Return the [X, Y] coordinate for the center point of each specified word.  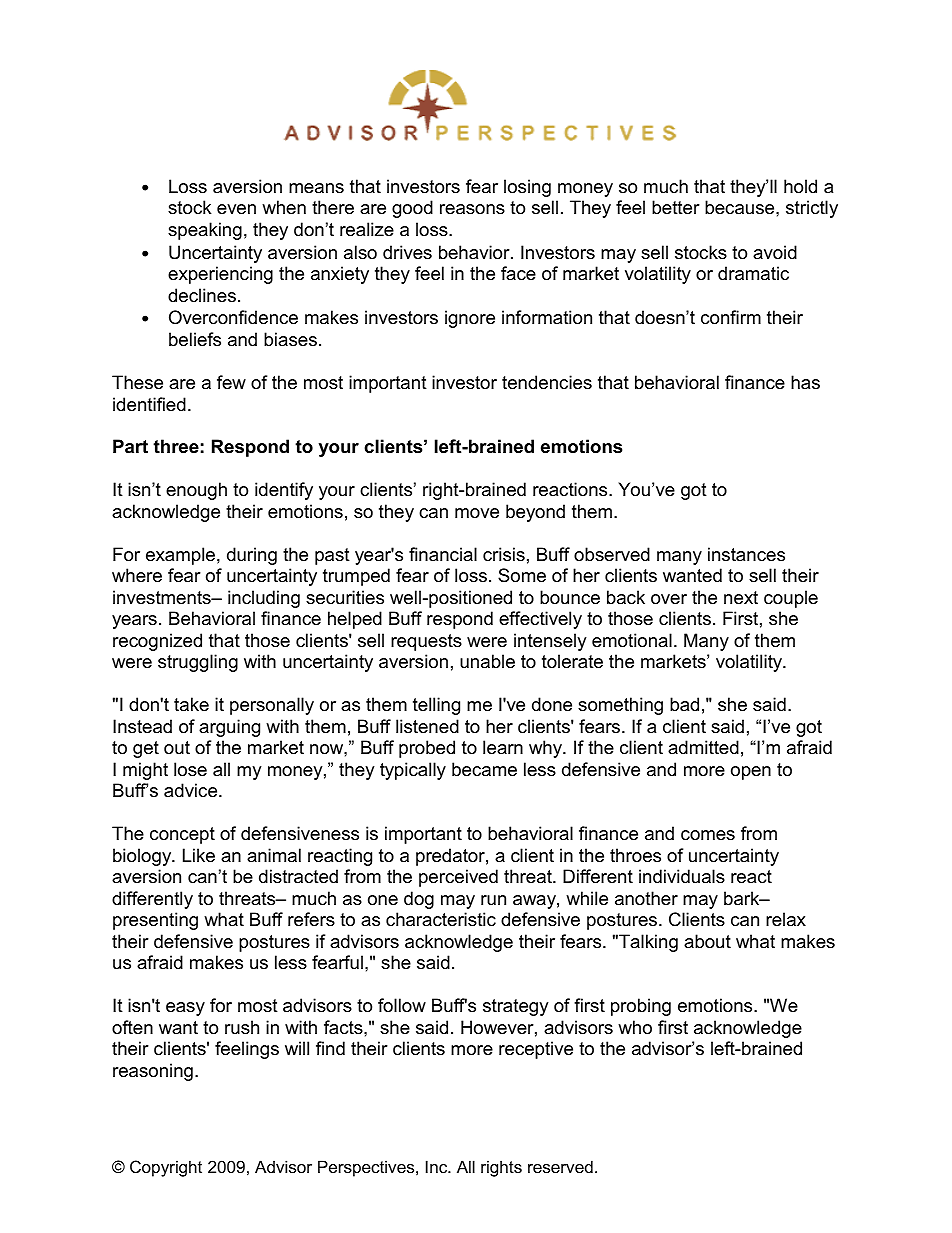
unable [487, 661]
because [741, 207]
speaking [205, 231]
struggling [198, 663]
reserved [560, 1166]
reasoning [153, 1072]
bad [684, 704]
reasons [472, 209]
